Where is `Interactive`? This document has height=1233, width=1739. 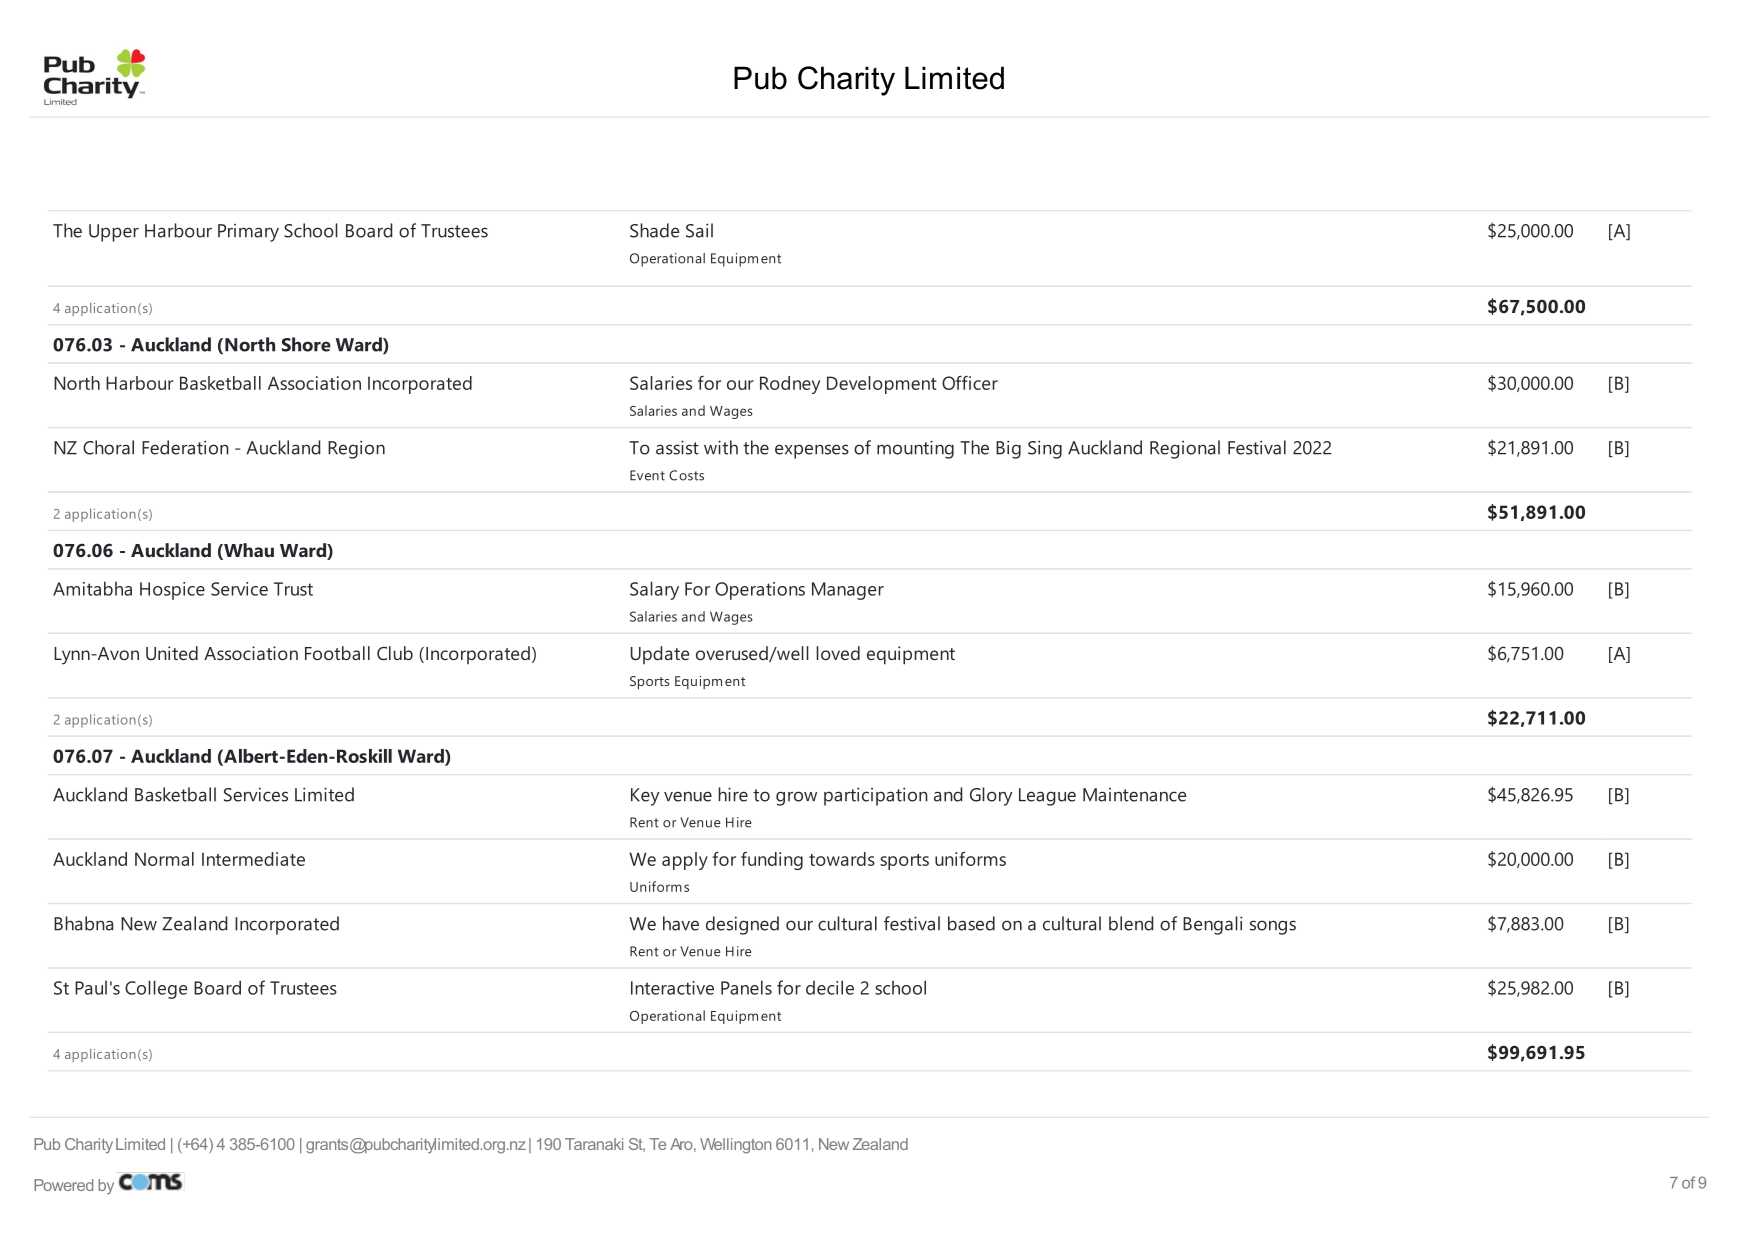
Interactive is located at coordinates (672, 988).
